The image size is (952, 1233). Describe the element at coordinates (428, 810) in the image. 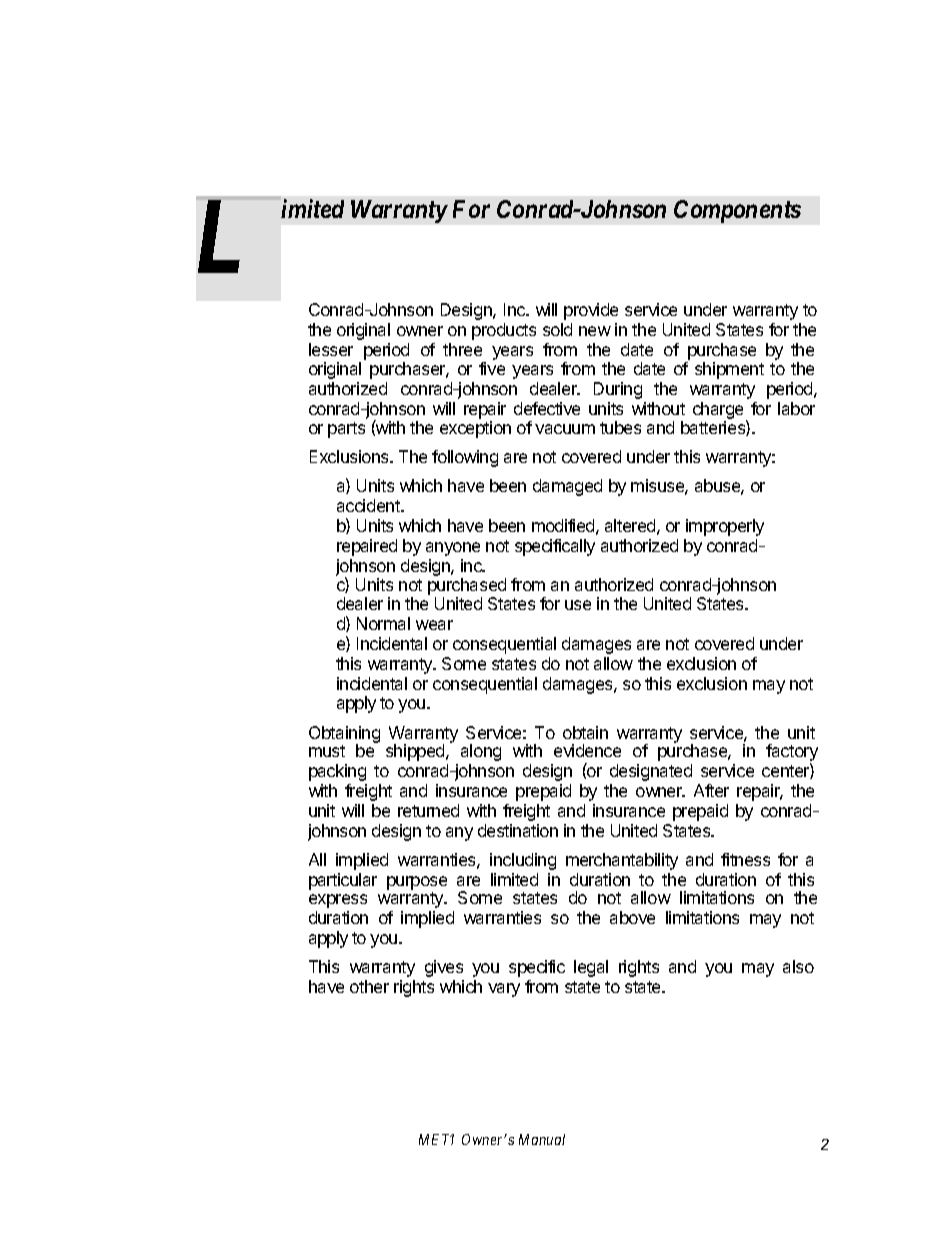

I see `returned` at that location.
